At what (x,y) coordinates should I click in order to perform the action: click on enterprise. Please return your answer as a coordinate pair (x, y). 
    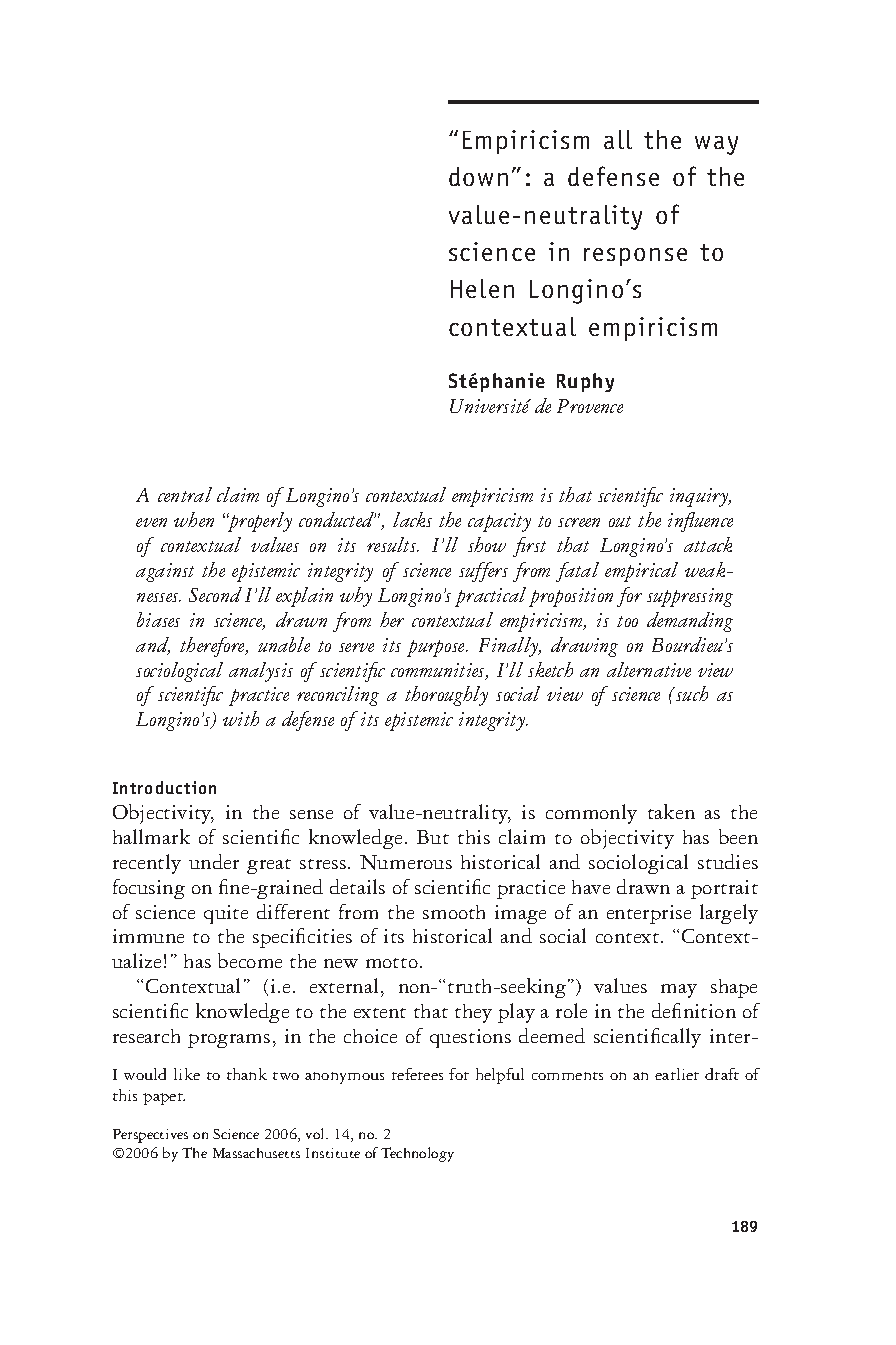
    Looking at the image, I should click on (649, 914).
